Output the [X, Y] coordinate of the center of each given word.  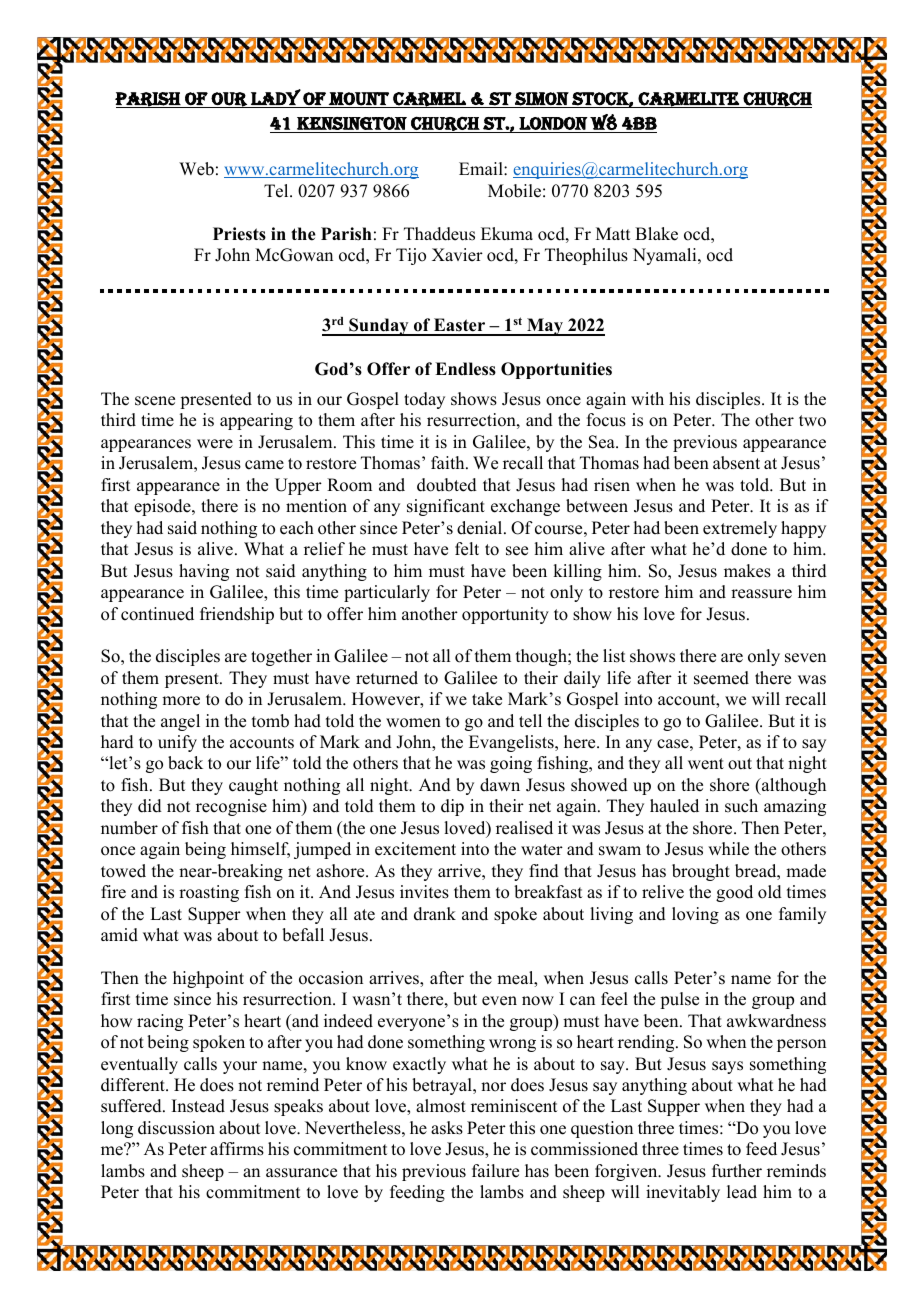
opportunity [505, 615]
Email [482, 168]
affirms [237, 1149]
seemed [721, 678]
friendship [237, 615]
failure [495, 1171]
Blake [656, 234]
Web [196, 169]
